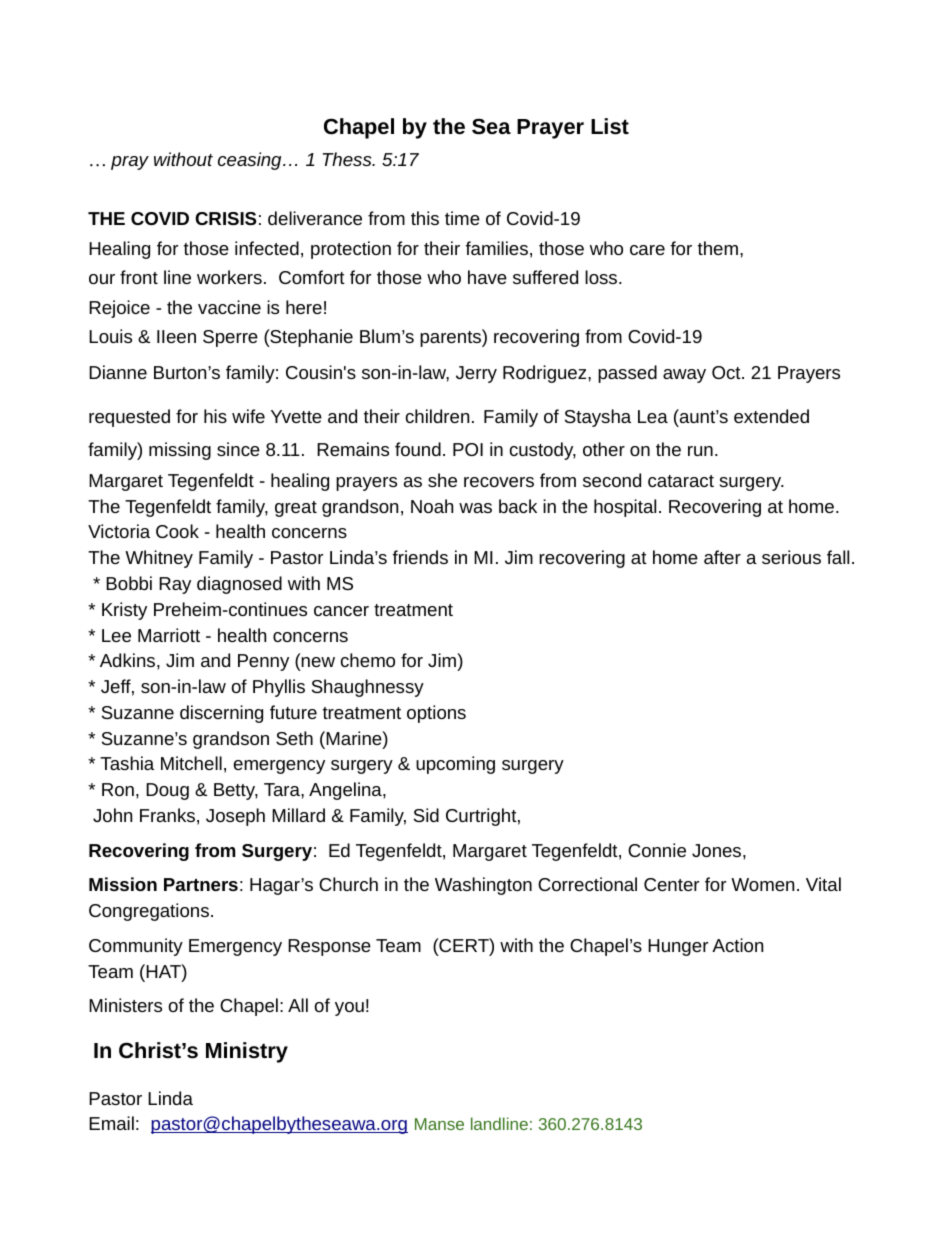  I want to click on run, so click(700, 451).
